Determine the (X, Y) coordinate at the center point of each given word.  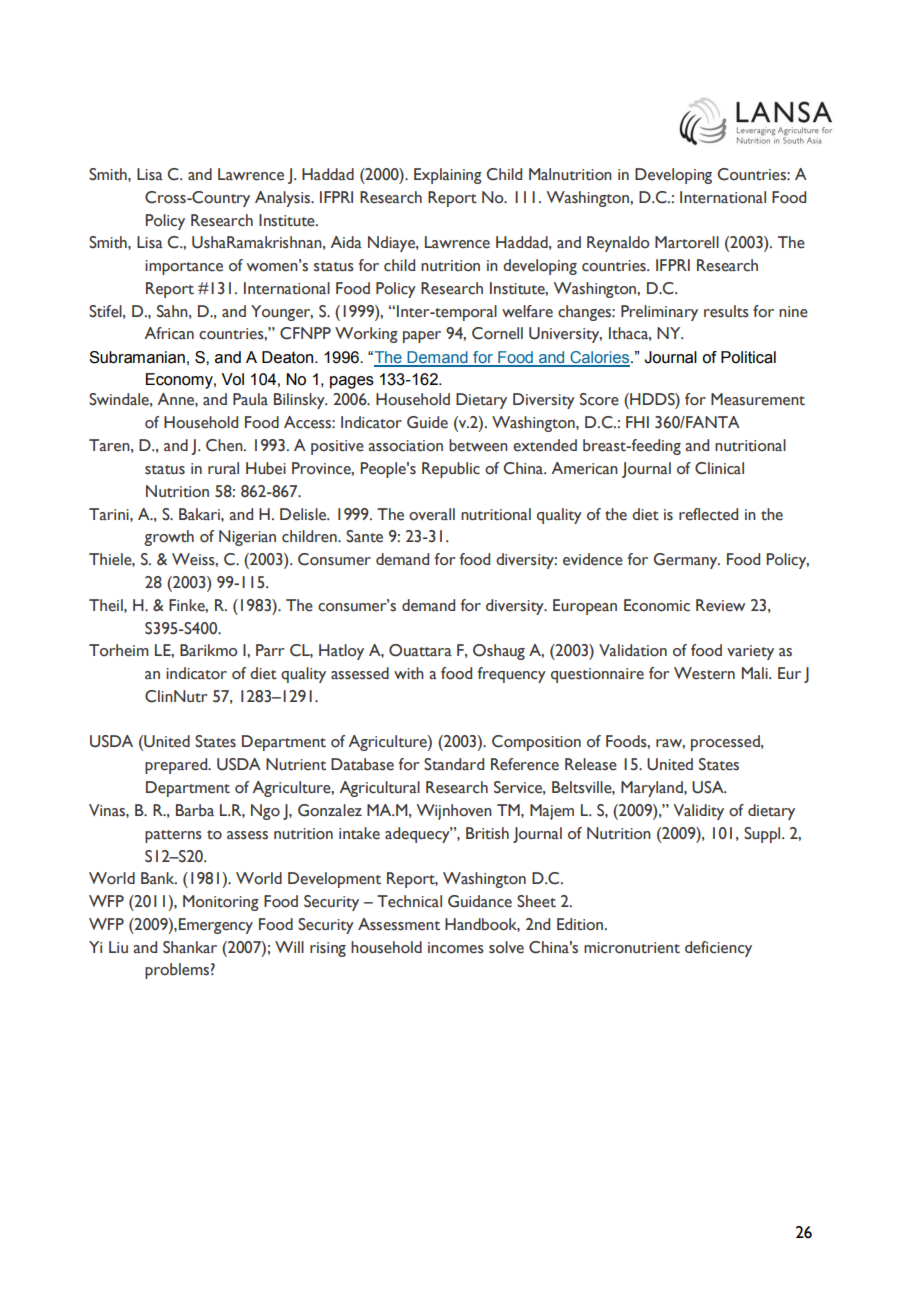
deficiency (718, 949)
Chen (225, 445)
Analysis (283, 199)
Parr (270, 650)
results (726, 311)
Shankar (190, 947)
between (478, 445)
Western (704, 673)
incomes (456, 948)
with (409, 673)
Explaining (448, 176)
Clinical (719, 468)
